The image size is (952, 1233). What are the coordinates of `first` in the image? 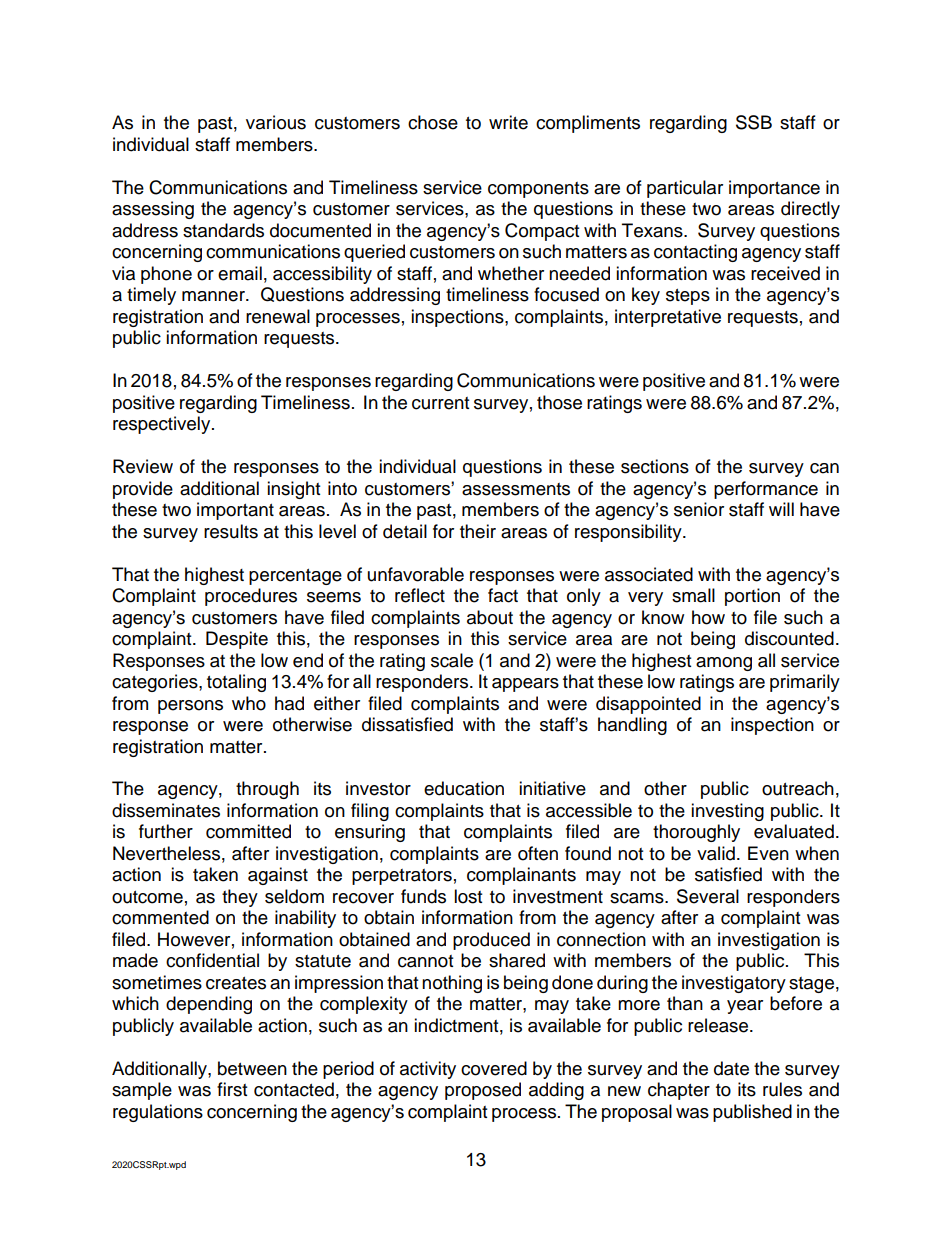 It's located at (232, 1089).
